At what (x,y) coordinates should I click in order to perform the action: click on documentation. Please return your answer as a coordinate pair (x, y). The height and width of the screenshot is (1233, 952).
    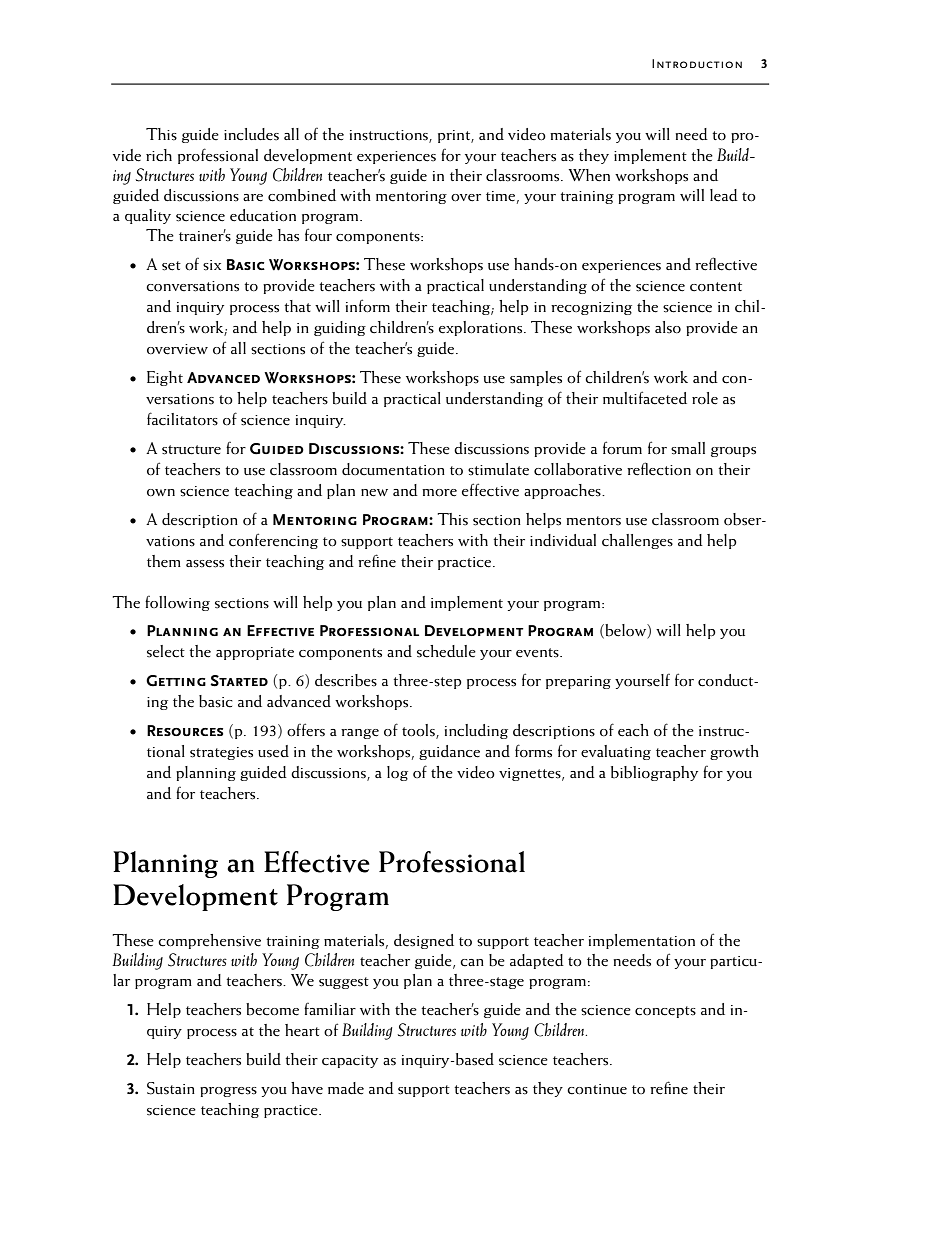
    Looking at the image, I should click on (393, 469).
